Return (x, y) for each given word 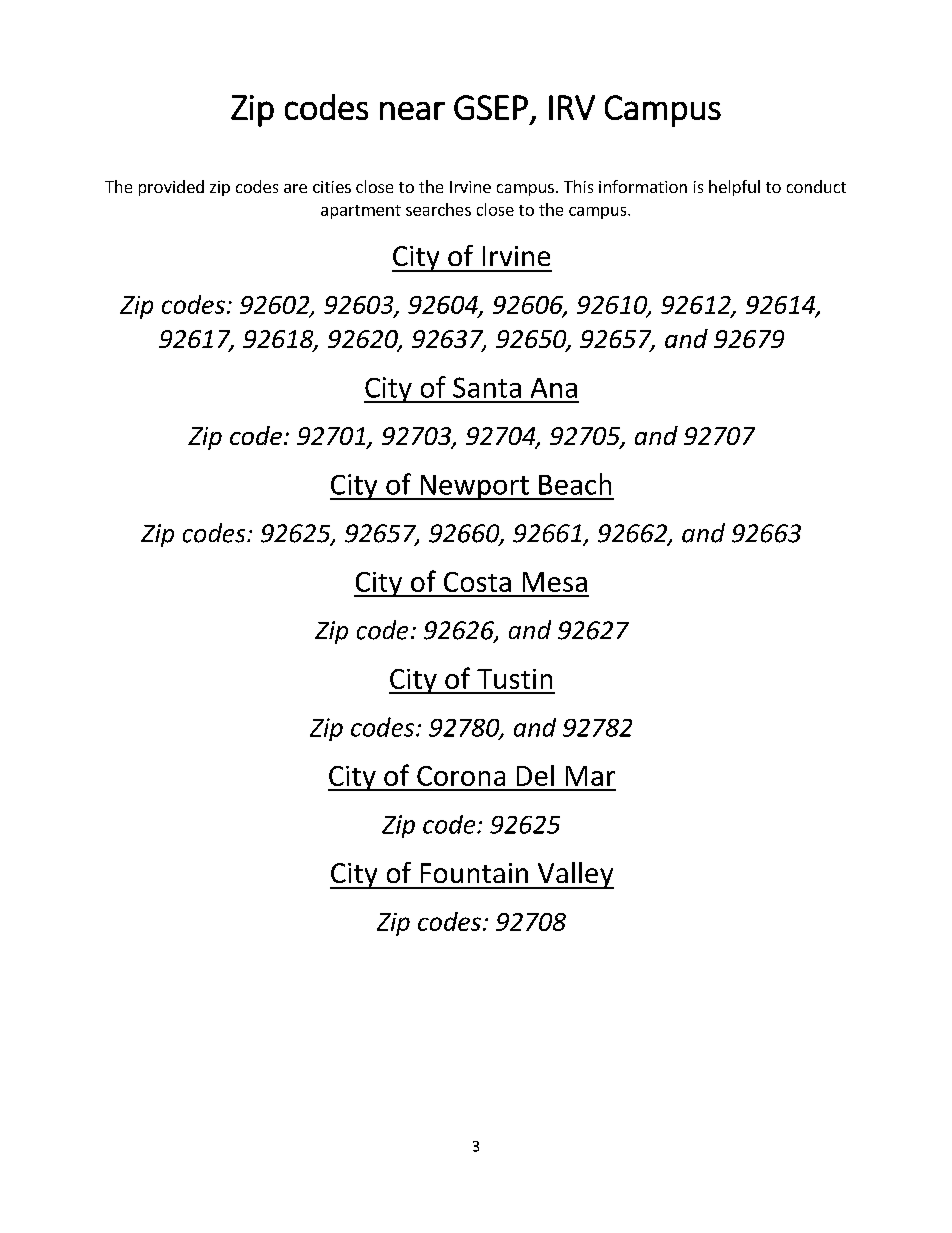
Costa (477, 582)
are (295, 188)
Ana (554, 388)
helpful (734, 188)
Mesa (555, 582)
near (412, 111)
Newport (474, 487)
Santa (487, 387)
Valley (574, 875)
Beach (575, 484)
